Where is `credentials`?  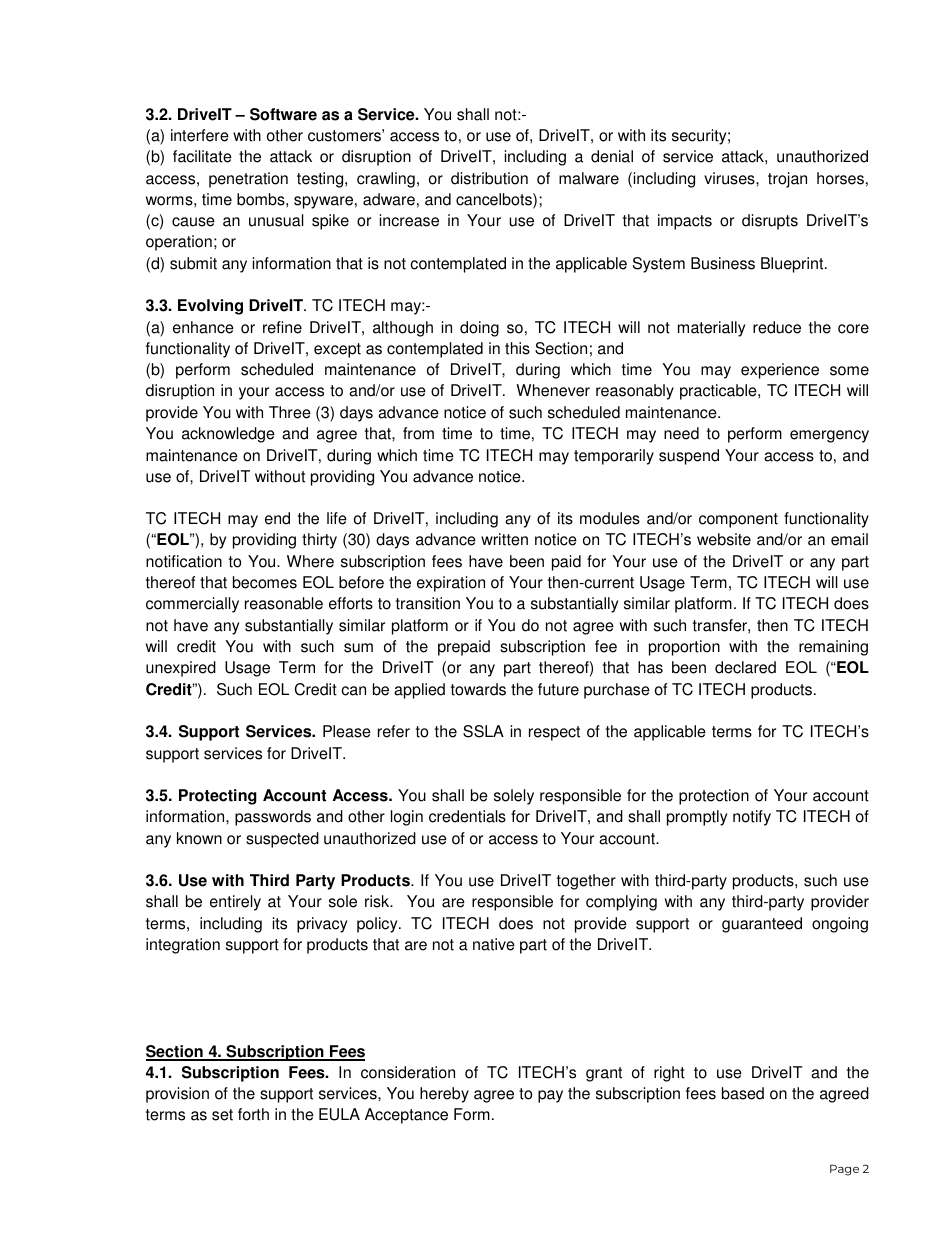 credentials is located at coordinates (467, 816).
